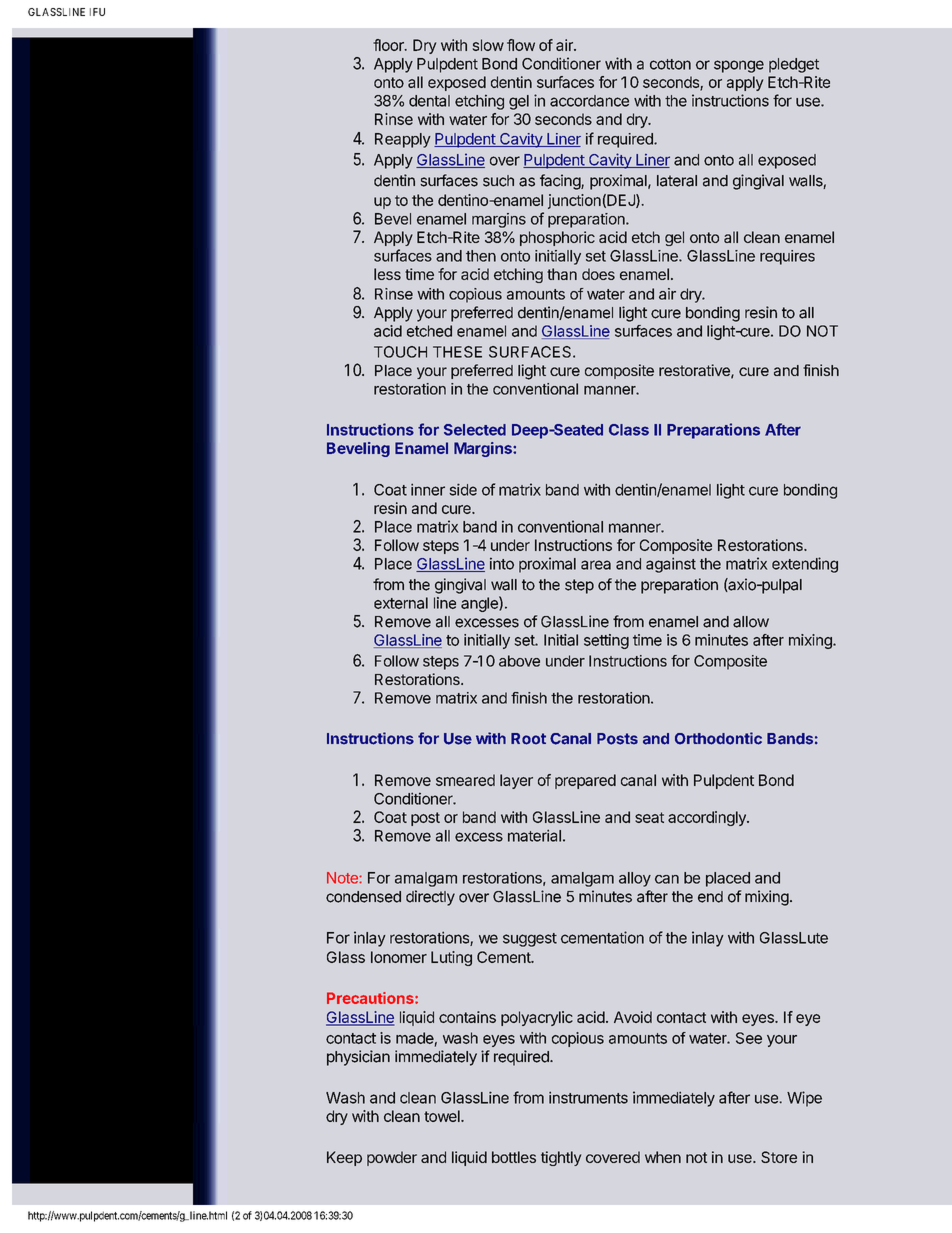 The height and width of the screenshot is (1233, 952). What do you see at coordinates (400, 352) in the screenshot?
I see `TOUCH` at bounding box center [400, 352].
